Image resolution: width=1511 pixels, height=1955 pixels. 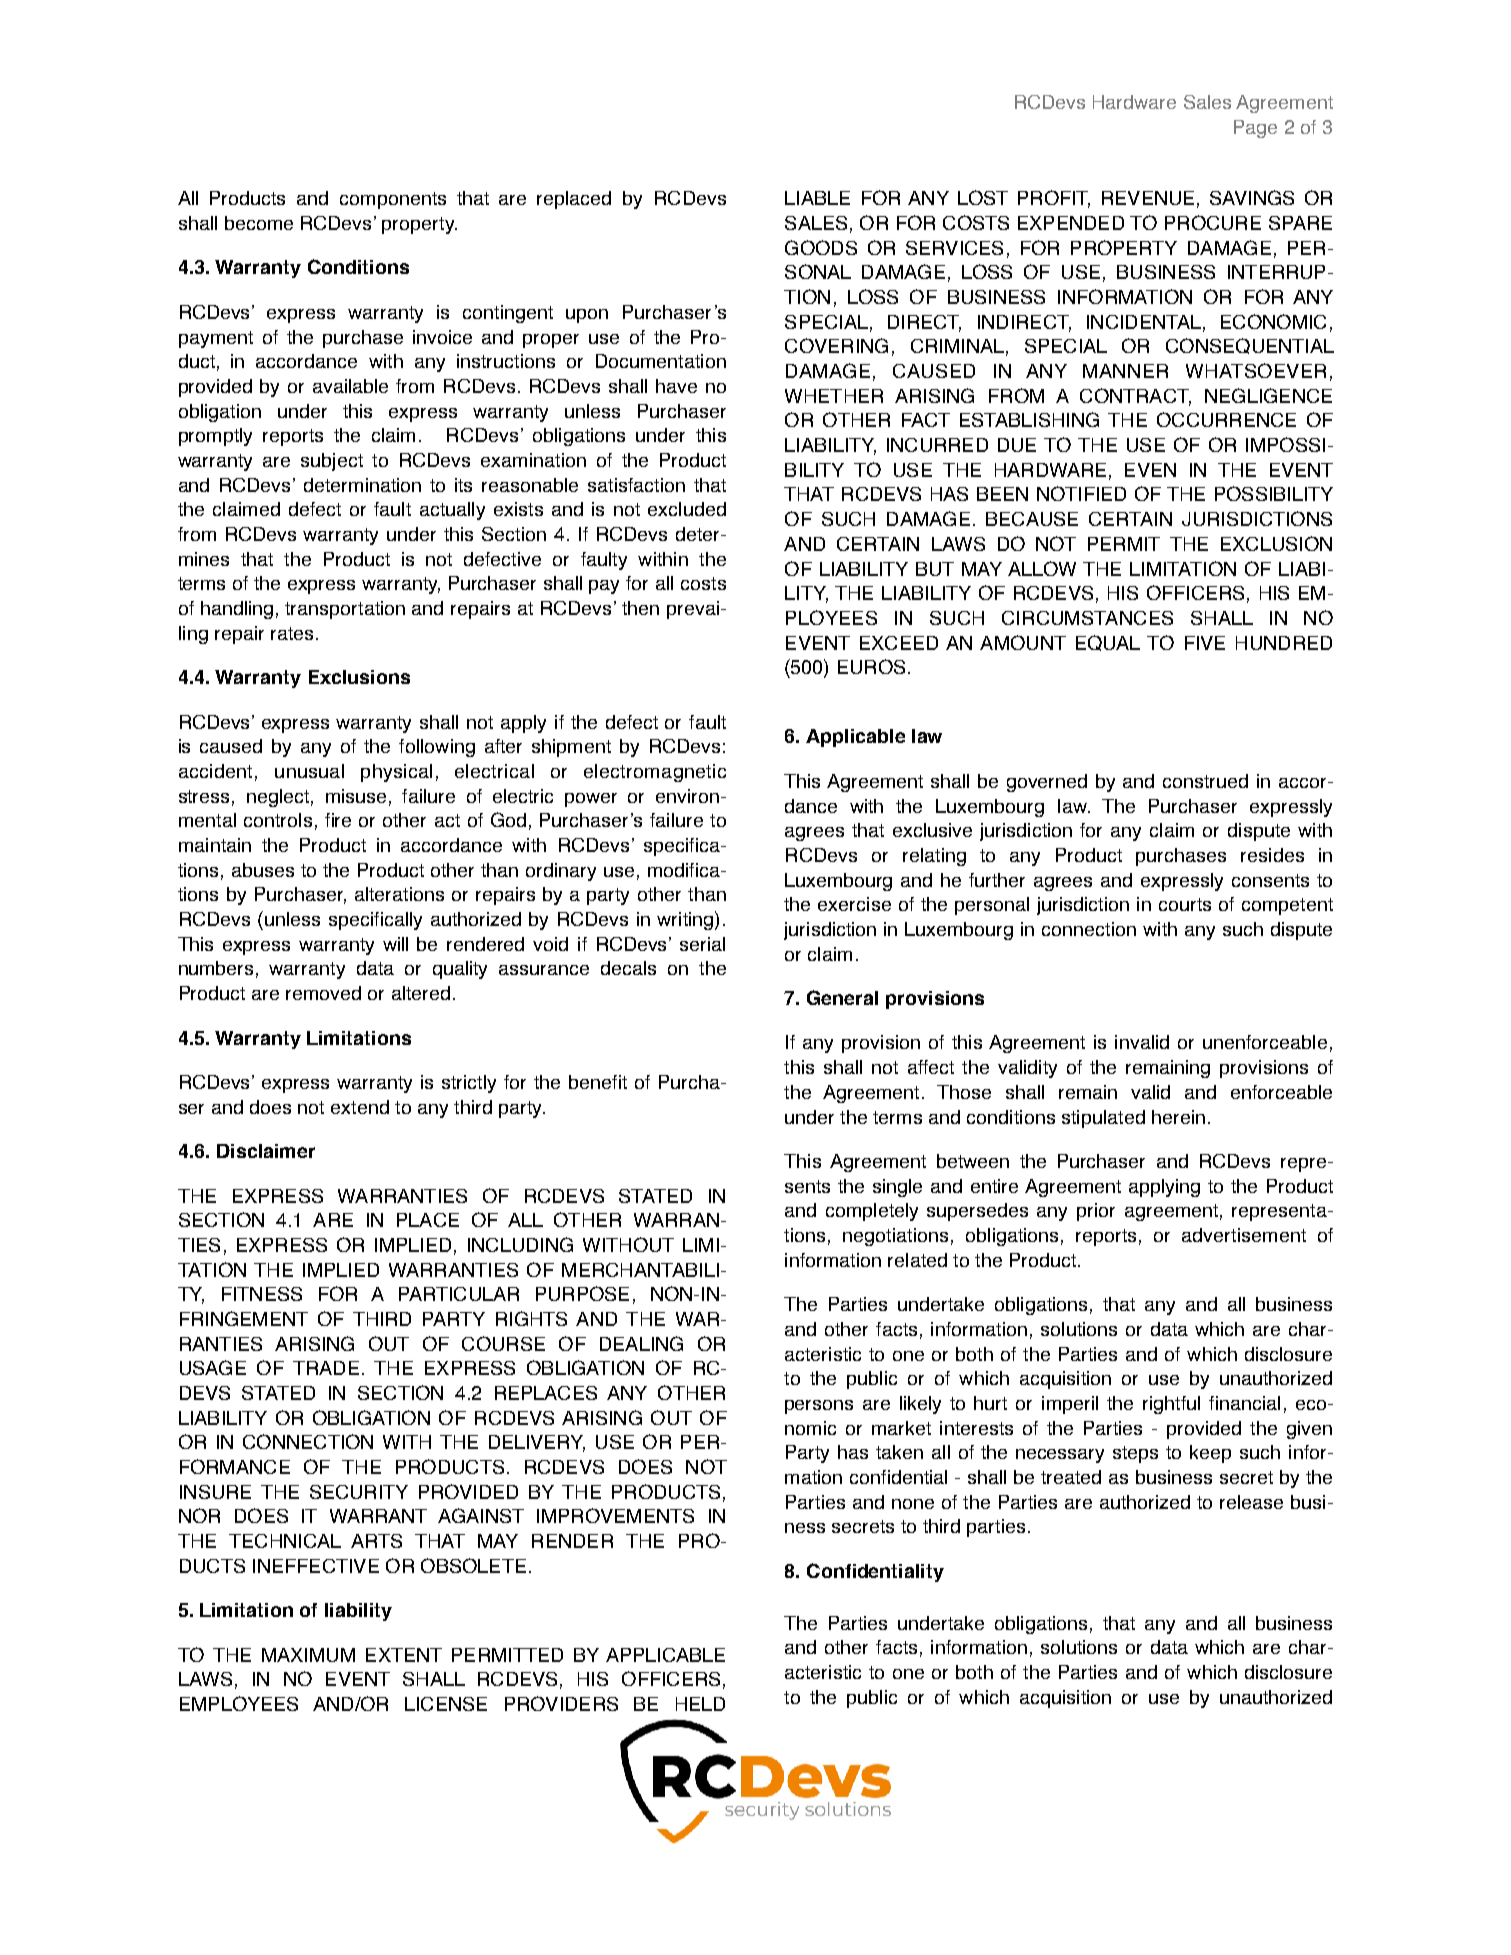 I want to click on MAXIMUM, so click(x=308, y=1655).
